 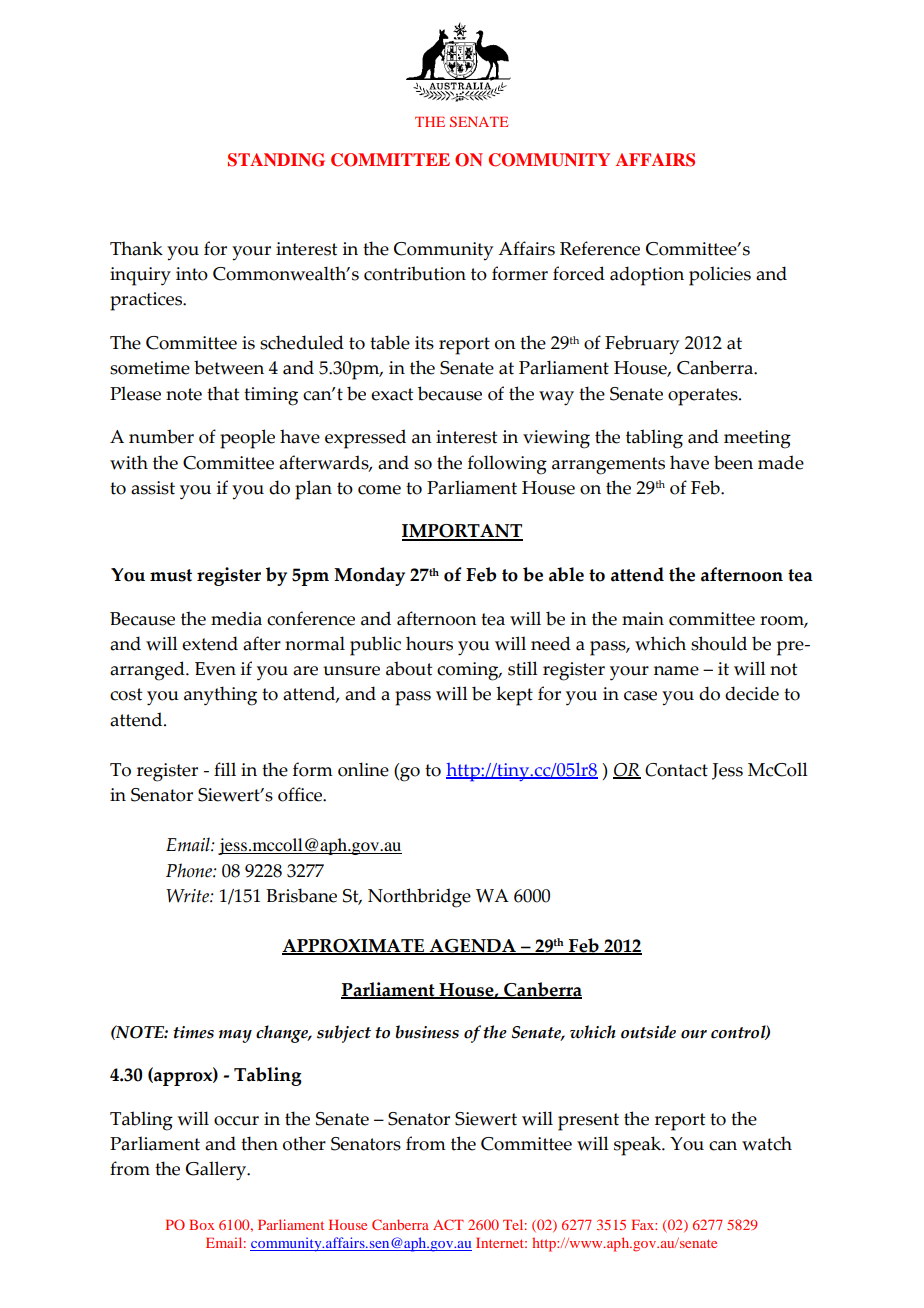 What do you see at coordinates (217, 1171) in the document?
I see `Gallery` at bounding box center [217, 1171].
